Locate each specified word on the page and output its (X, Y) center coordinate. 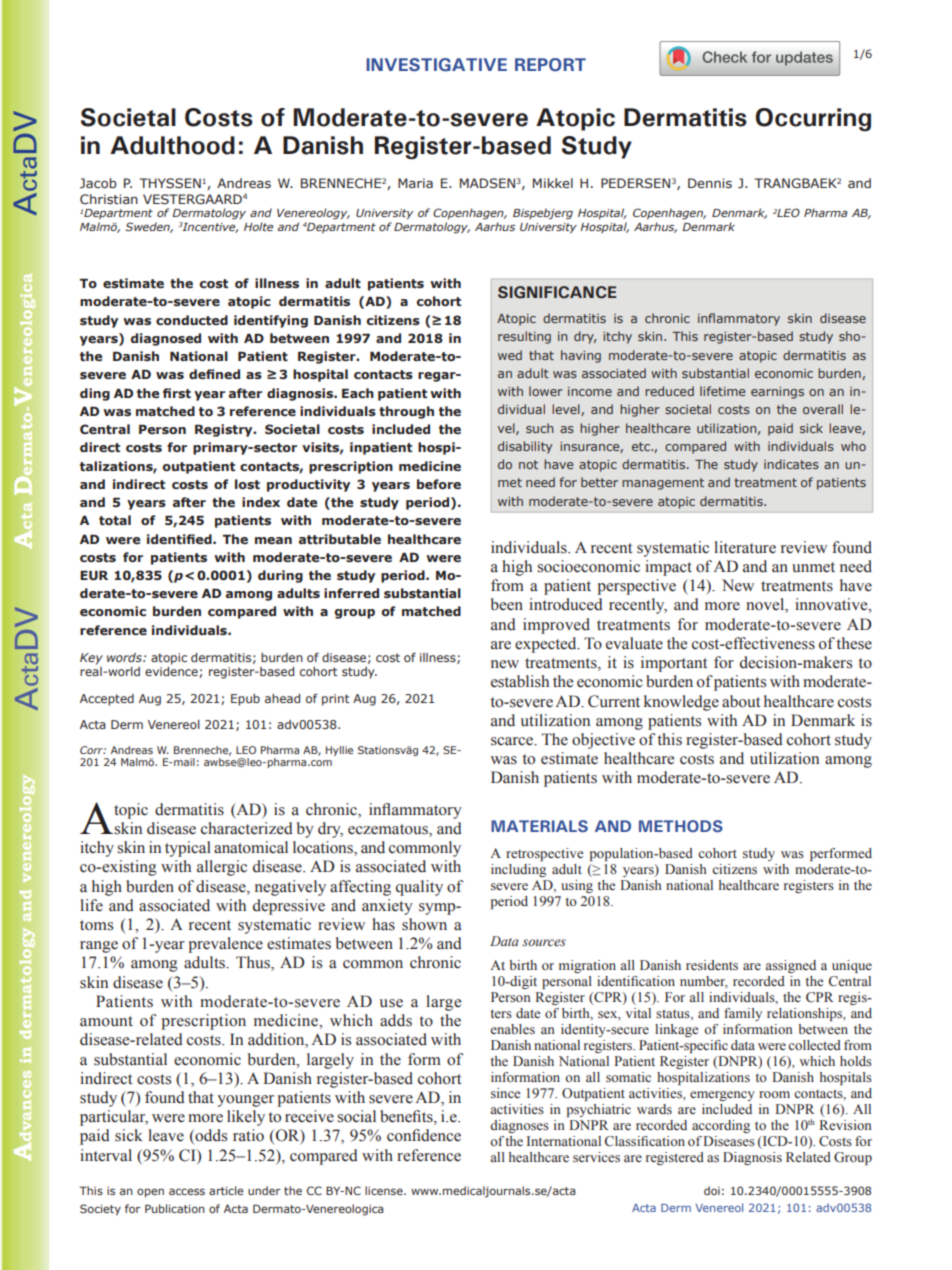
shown (424, 924)
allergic (222, 868)
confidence (424, 1135)
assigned (790, 966)
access (187, 1191)
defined (214, 374)
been (507, 604)
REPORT (550, 65)
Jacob (98, 183)
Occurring (813, 120)
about (741, 701)
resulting (524, 337)
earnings (777, 393)
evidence (172, 672)
